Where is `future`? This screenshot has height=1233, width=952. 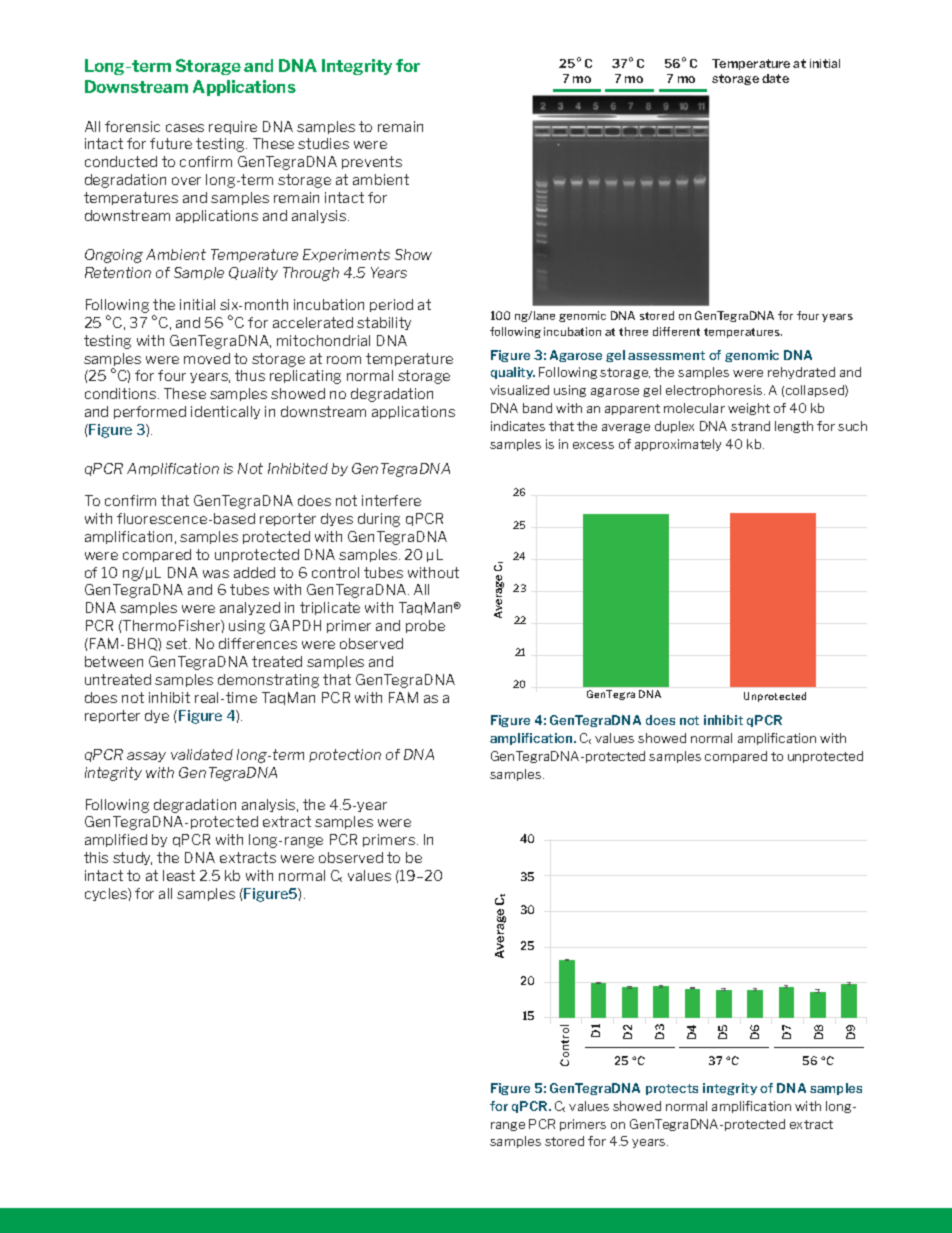
future is located at coordinates (171, 143).
